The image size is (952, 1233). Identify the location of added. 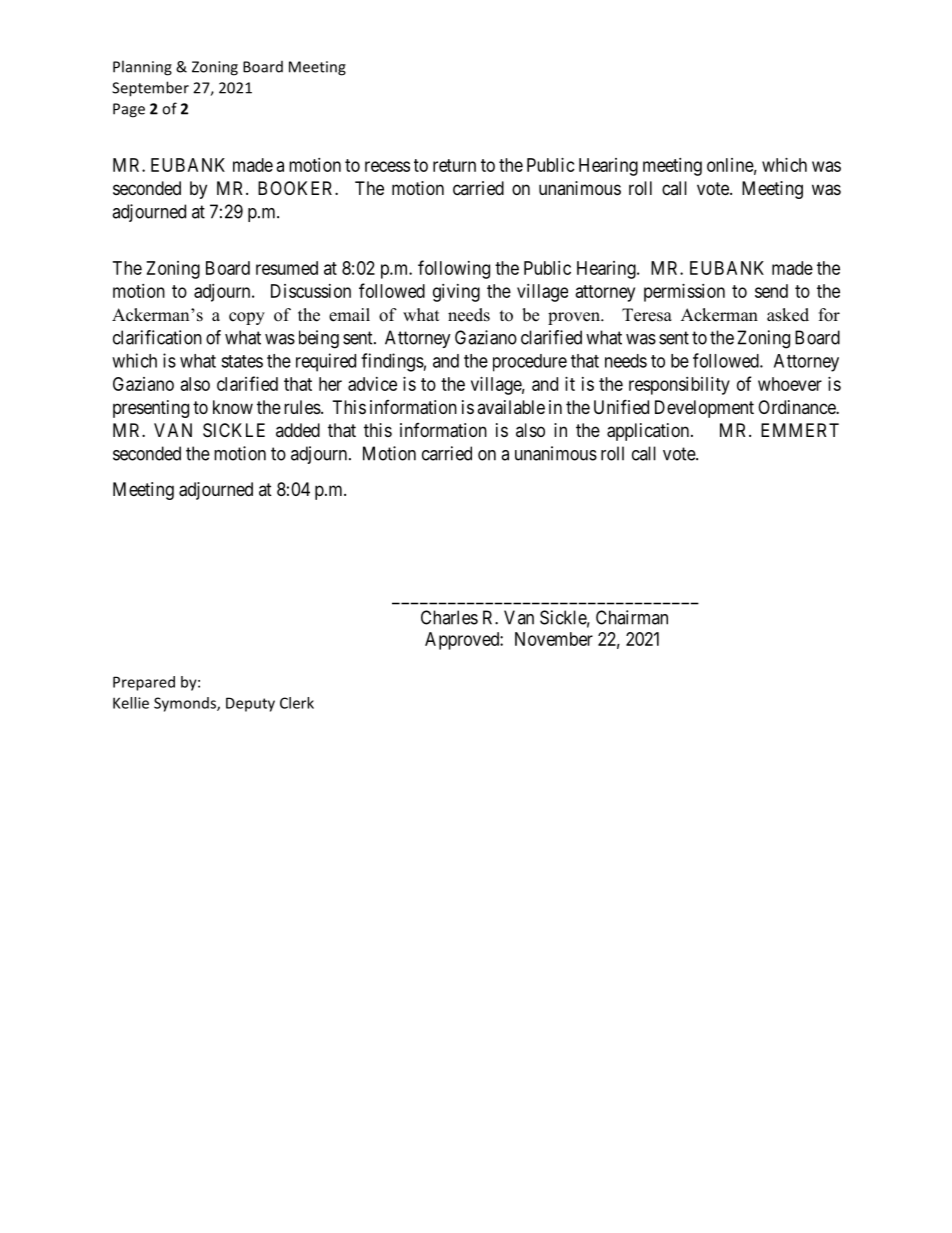
(298, 430).
